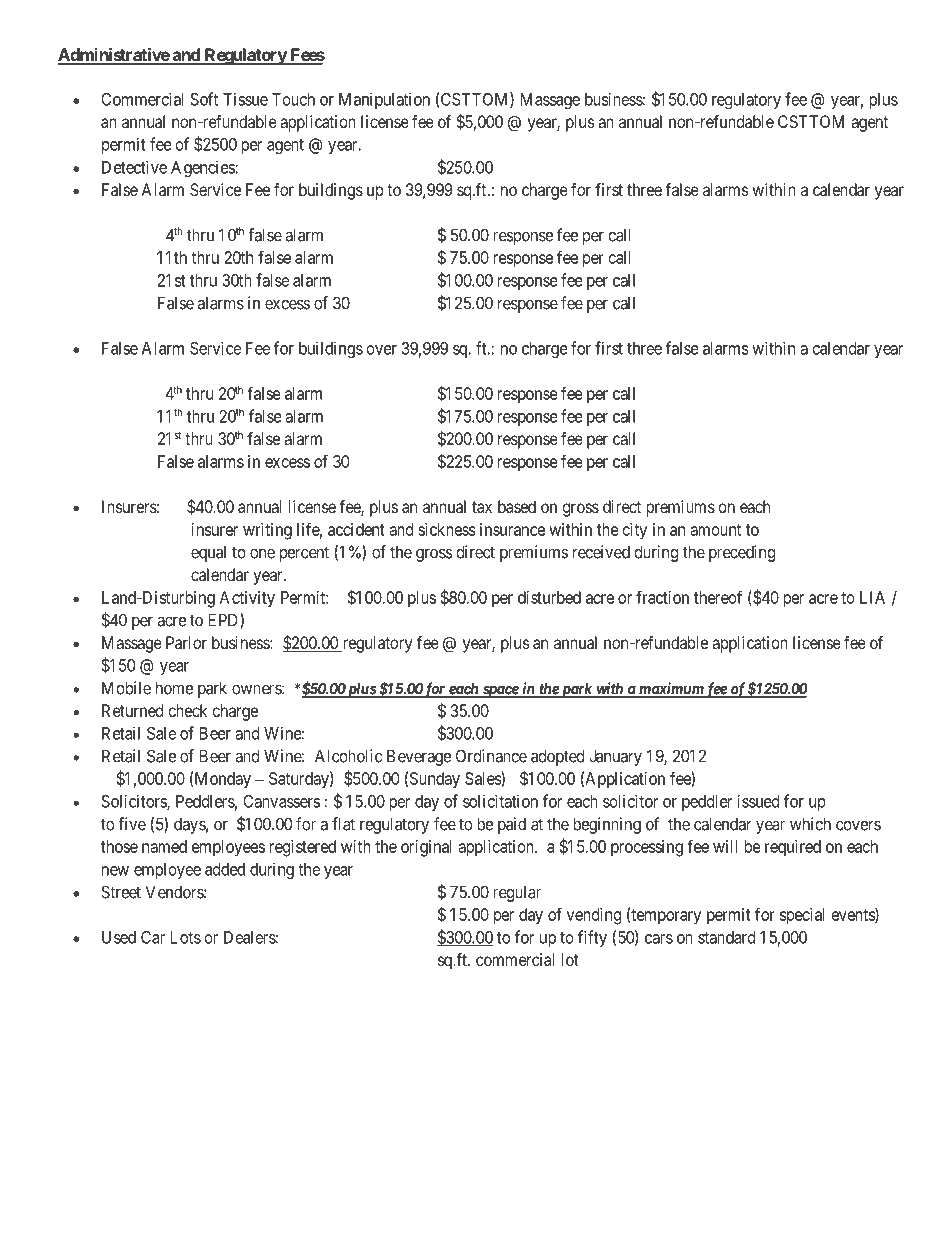 This document has height=1233, width=952. Describe the element at coordinates (186, 937) in the document. I see `Lots` at that location.
